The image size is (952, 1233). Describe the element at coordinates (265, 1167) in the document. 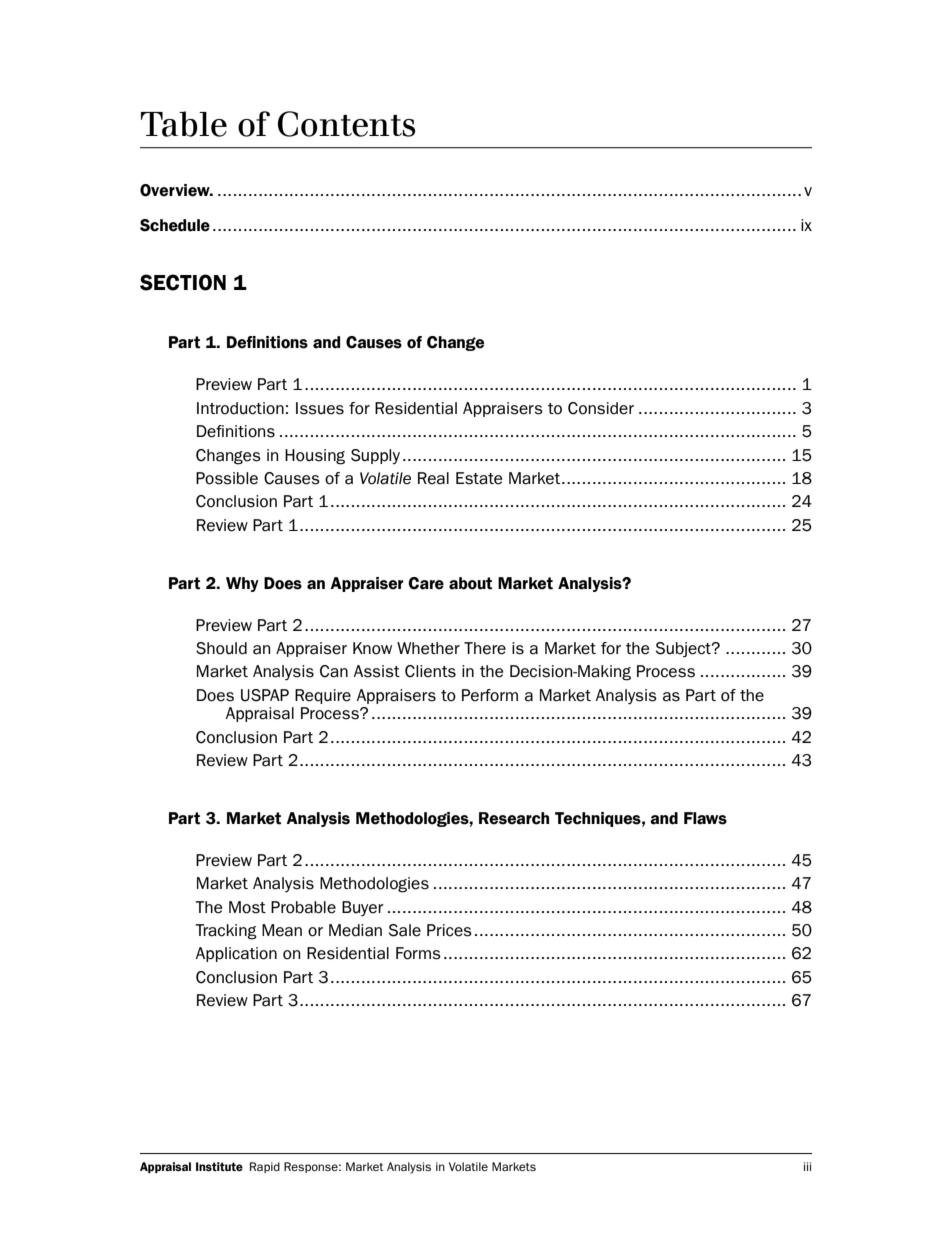

I see `Rapid` at that location.
